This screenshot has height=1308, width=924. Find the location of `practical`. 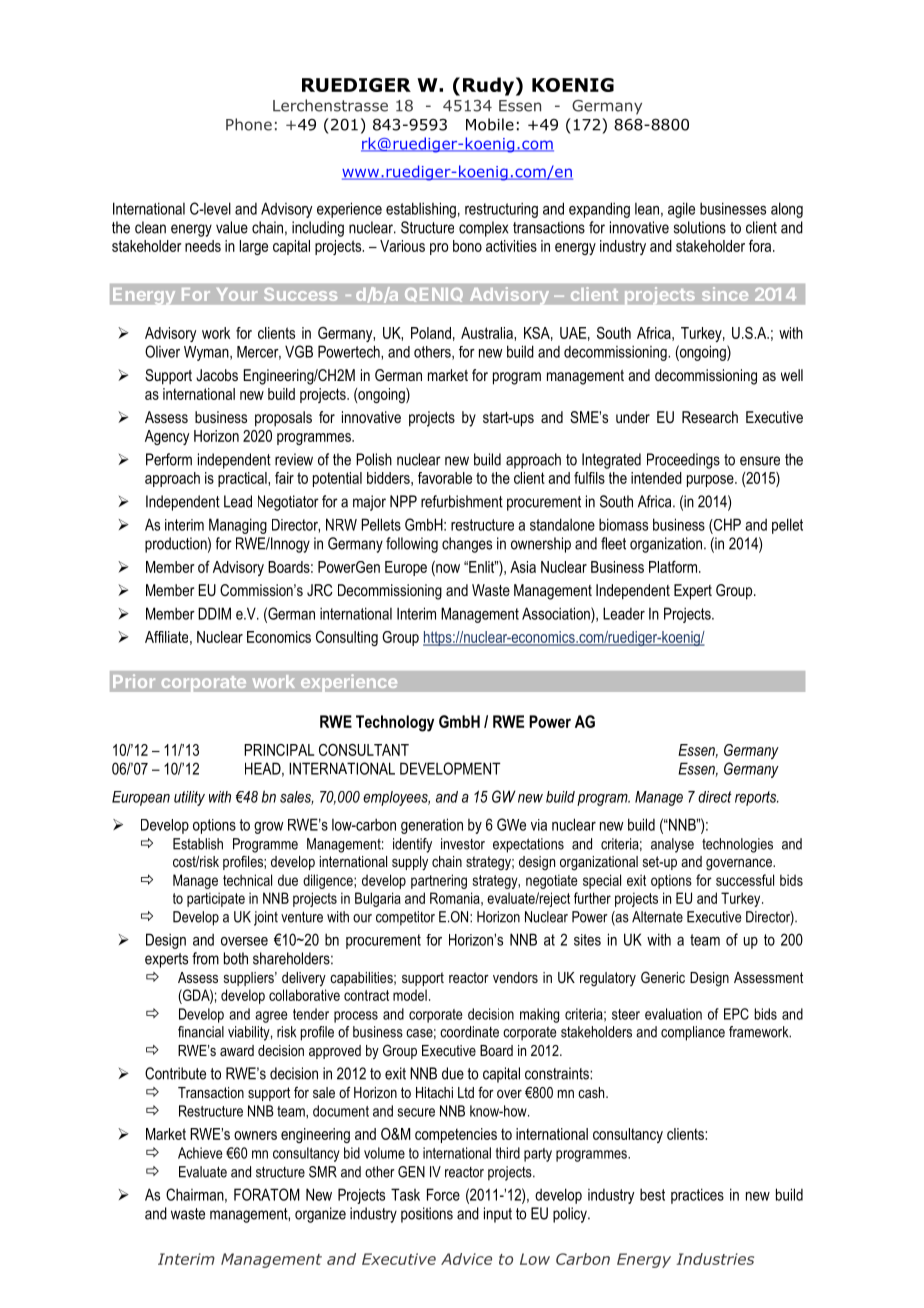

practical is located at coordinates (243, 479).
